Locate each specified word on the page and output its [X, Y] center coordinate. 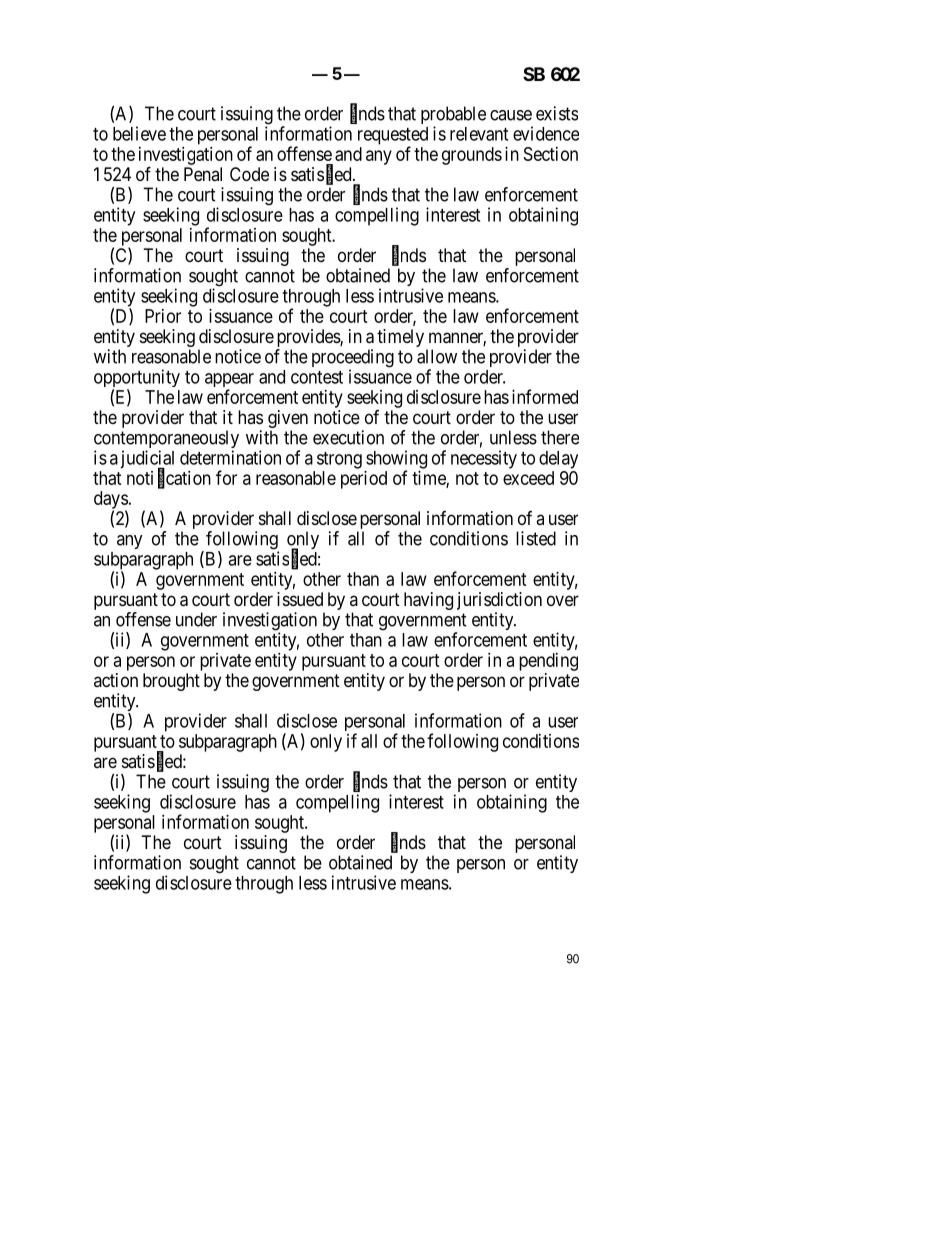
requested [393, 137]
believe [139, 133]
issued [300, 599]
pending [548, 662]
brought [171, 682]
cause [511, 115]
